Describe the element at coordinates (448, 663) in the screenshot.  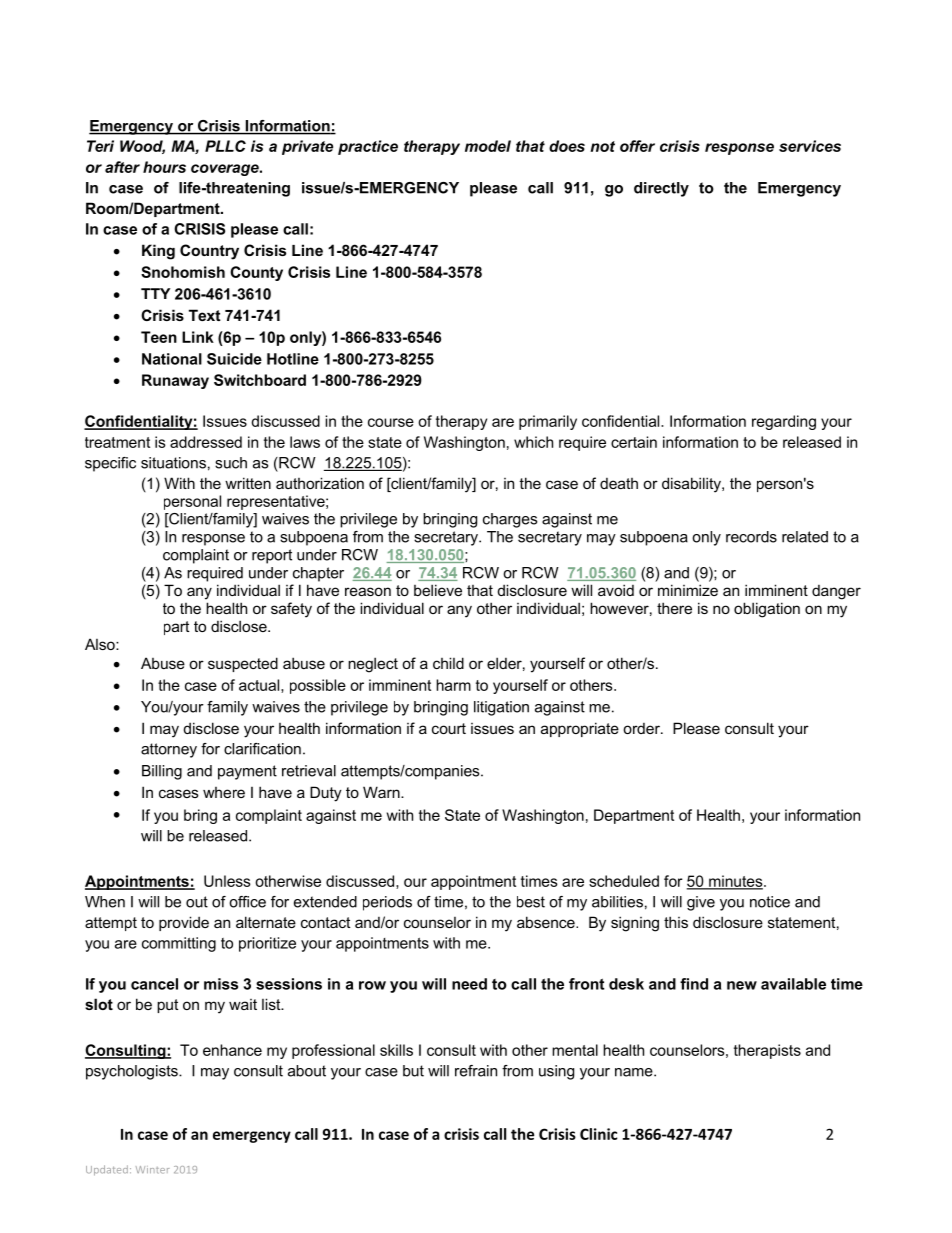
I see `child` at that location.
